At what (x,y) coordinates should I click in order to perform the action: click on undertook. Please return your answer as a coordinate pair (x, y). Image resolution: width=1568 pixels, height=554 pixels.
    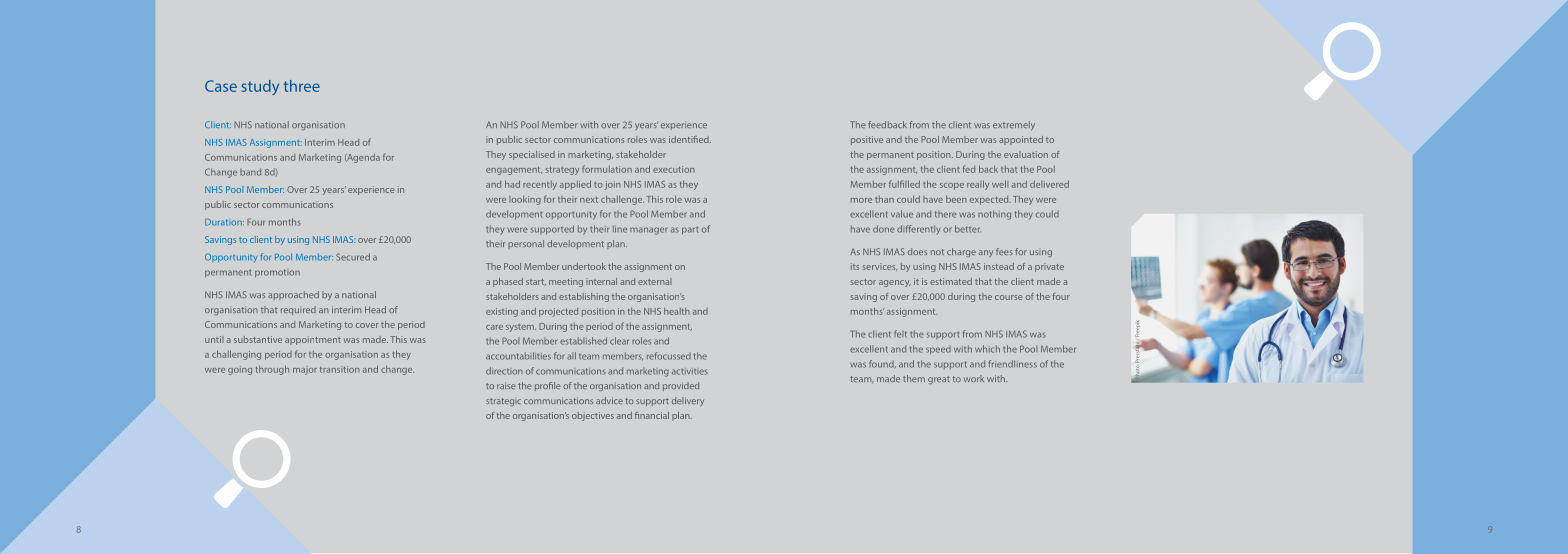
    Looking at the image, I should click on (584, 266).
